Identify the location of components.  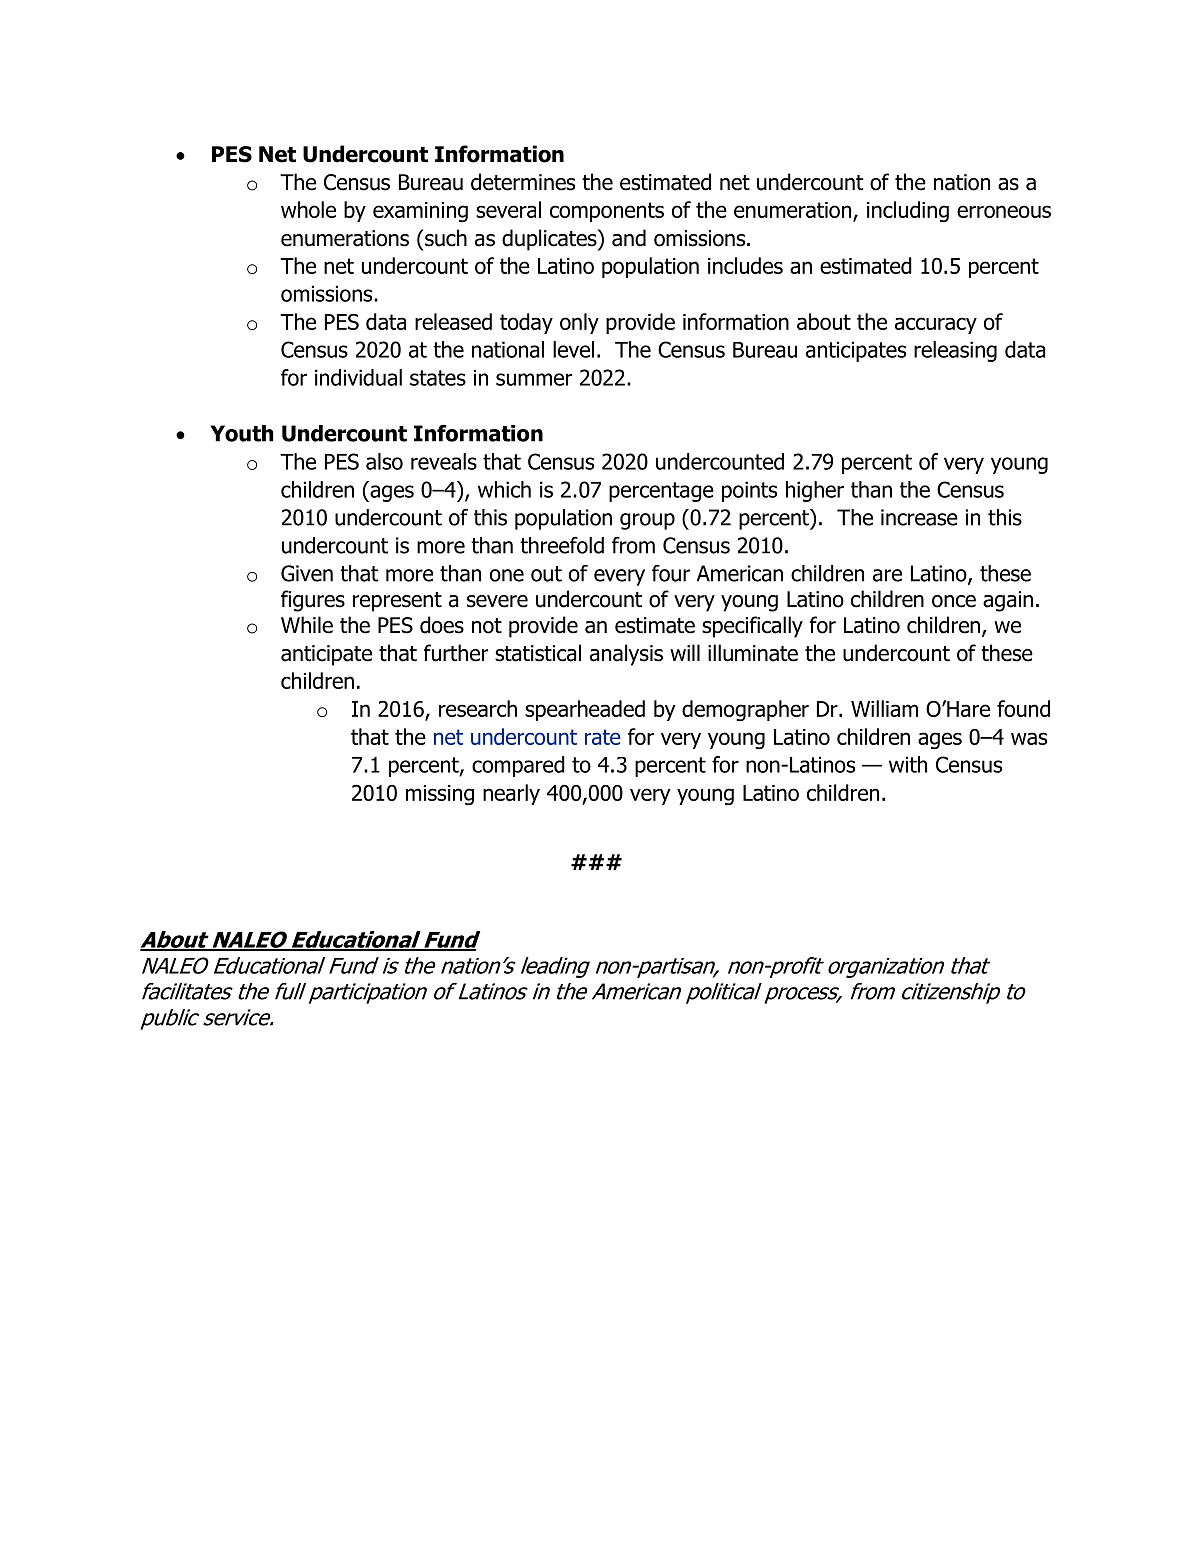
(607, 212).
